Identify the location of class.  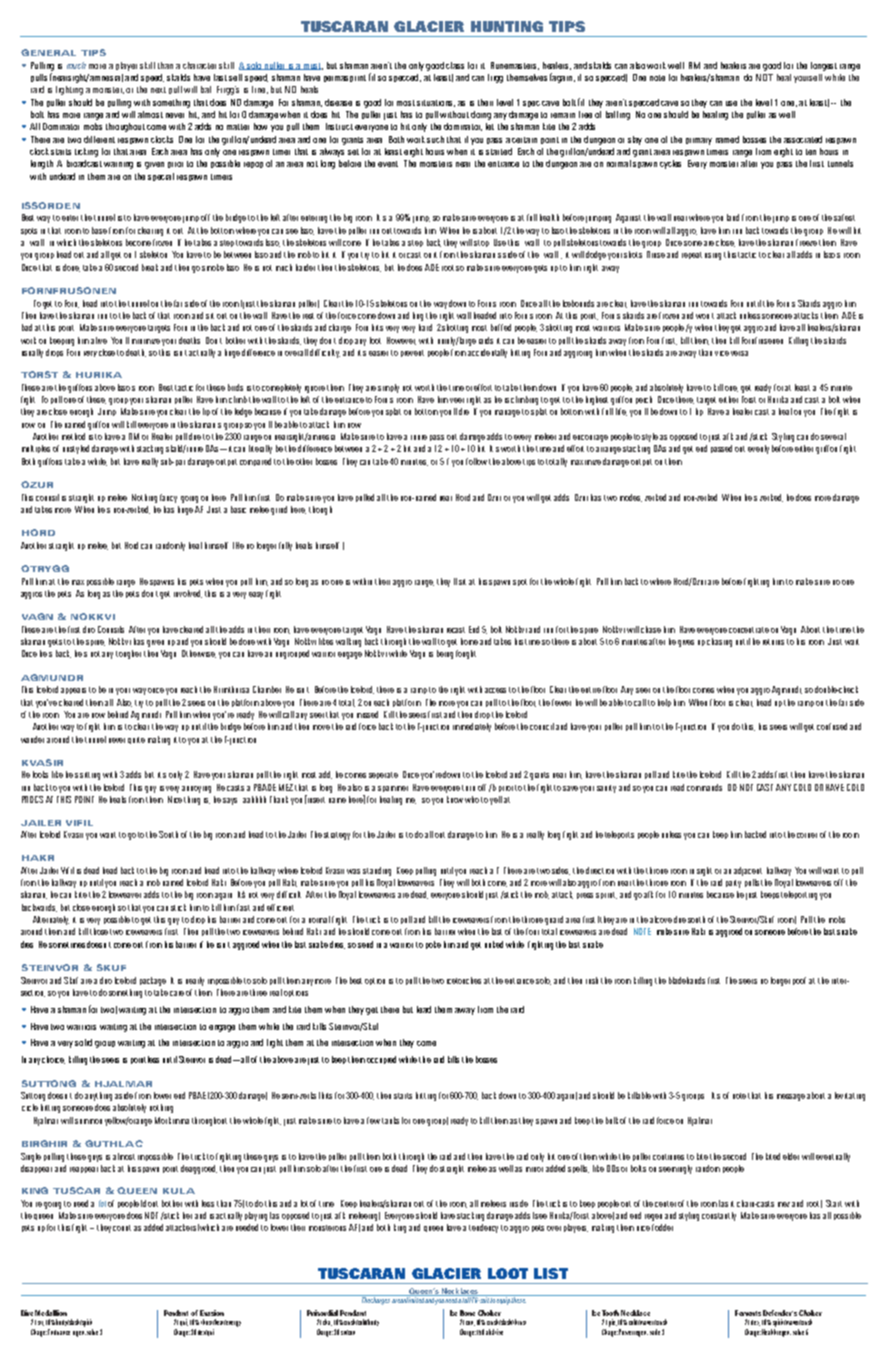
(455, 65).
